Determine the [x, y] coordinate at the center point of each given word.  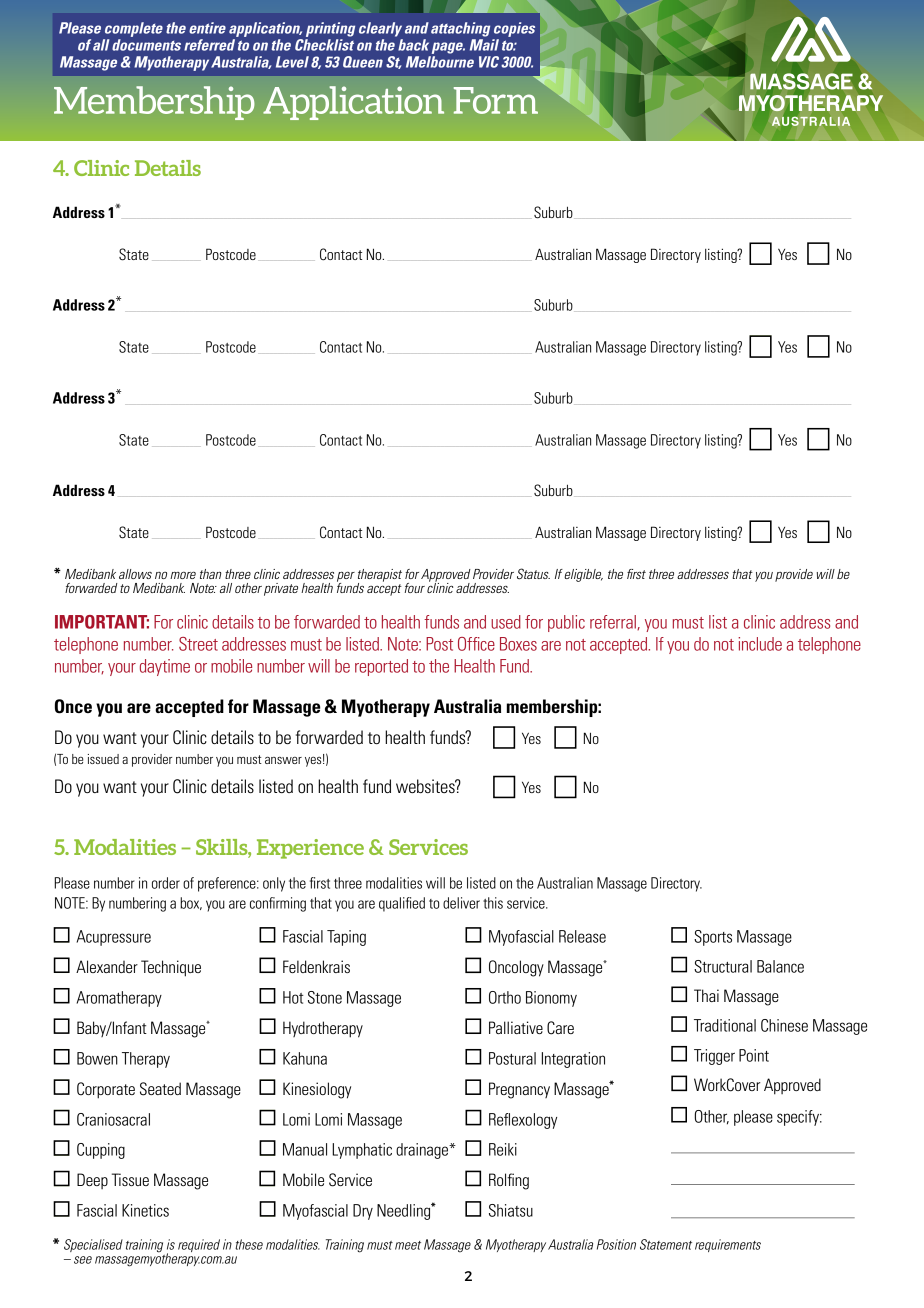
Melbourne [440, 62]
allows [135, 574]
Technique [171, 968]
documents [146, 45]
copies [514, 29]
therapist [380, 576]
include [760, 644]
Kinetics [145, 1210]
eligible [583, 575]
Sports [713, 938]
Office [476, 644]
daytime [165, 667]
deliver [461, 903]
